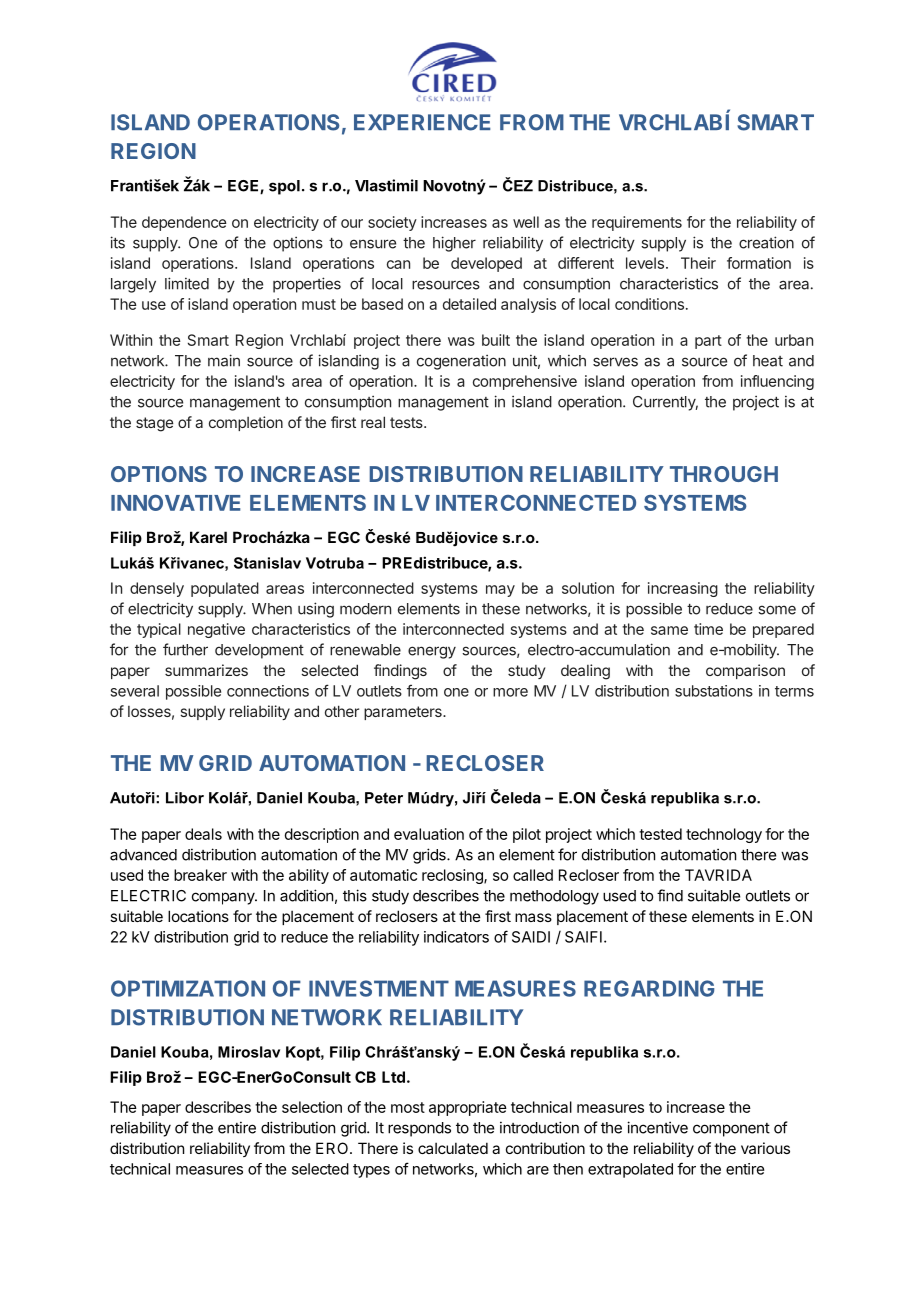  Describe the element at coordinates (708, 629) in the document. I see `time` at that location.
